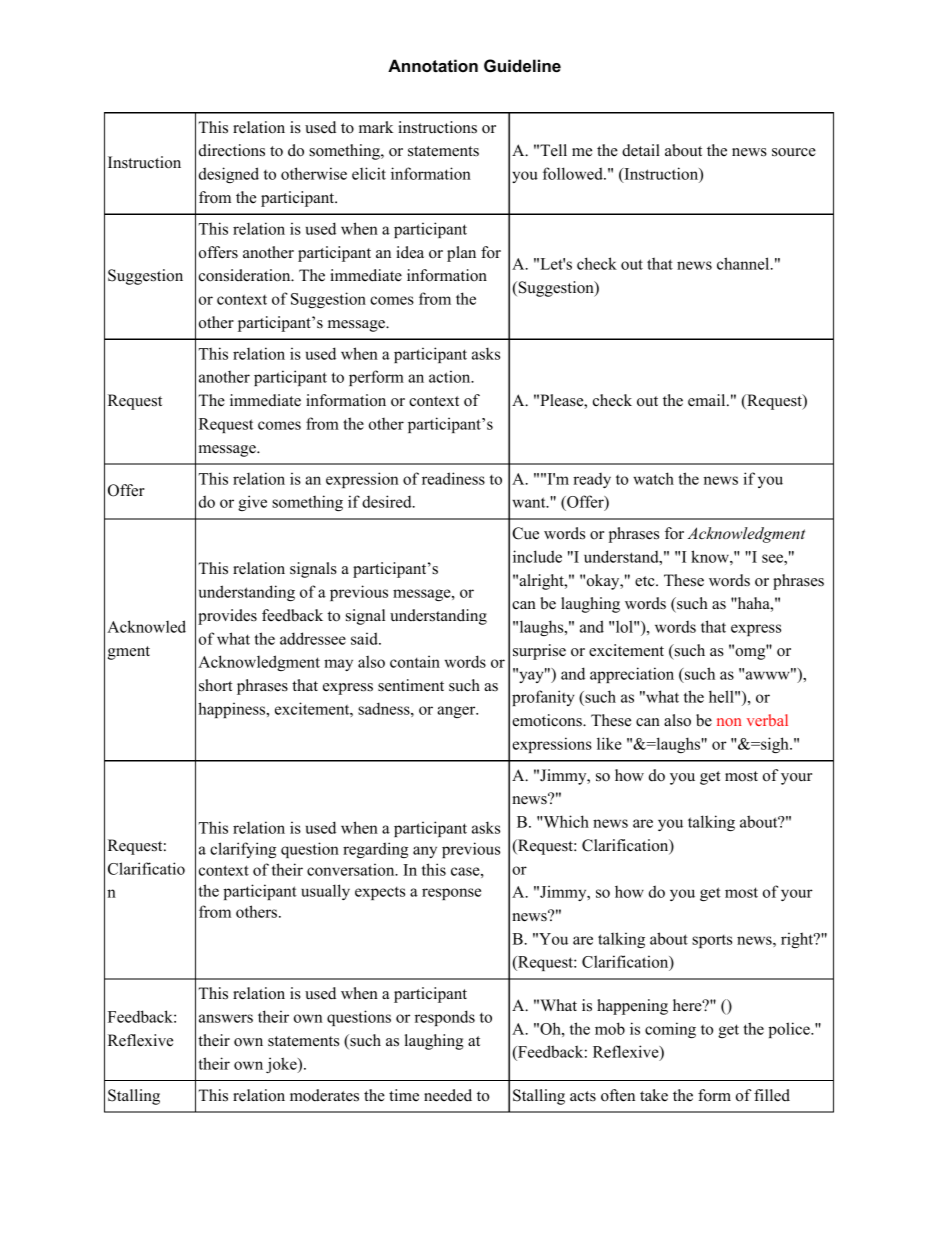 The height and width of the image is (1233, 952). Describe the element at coordinates (451, 376) in the image. I see `action` at that location.
